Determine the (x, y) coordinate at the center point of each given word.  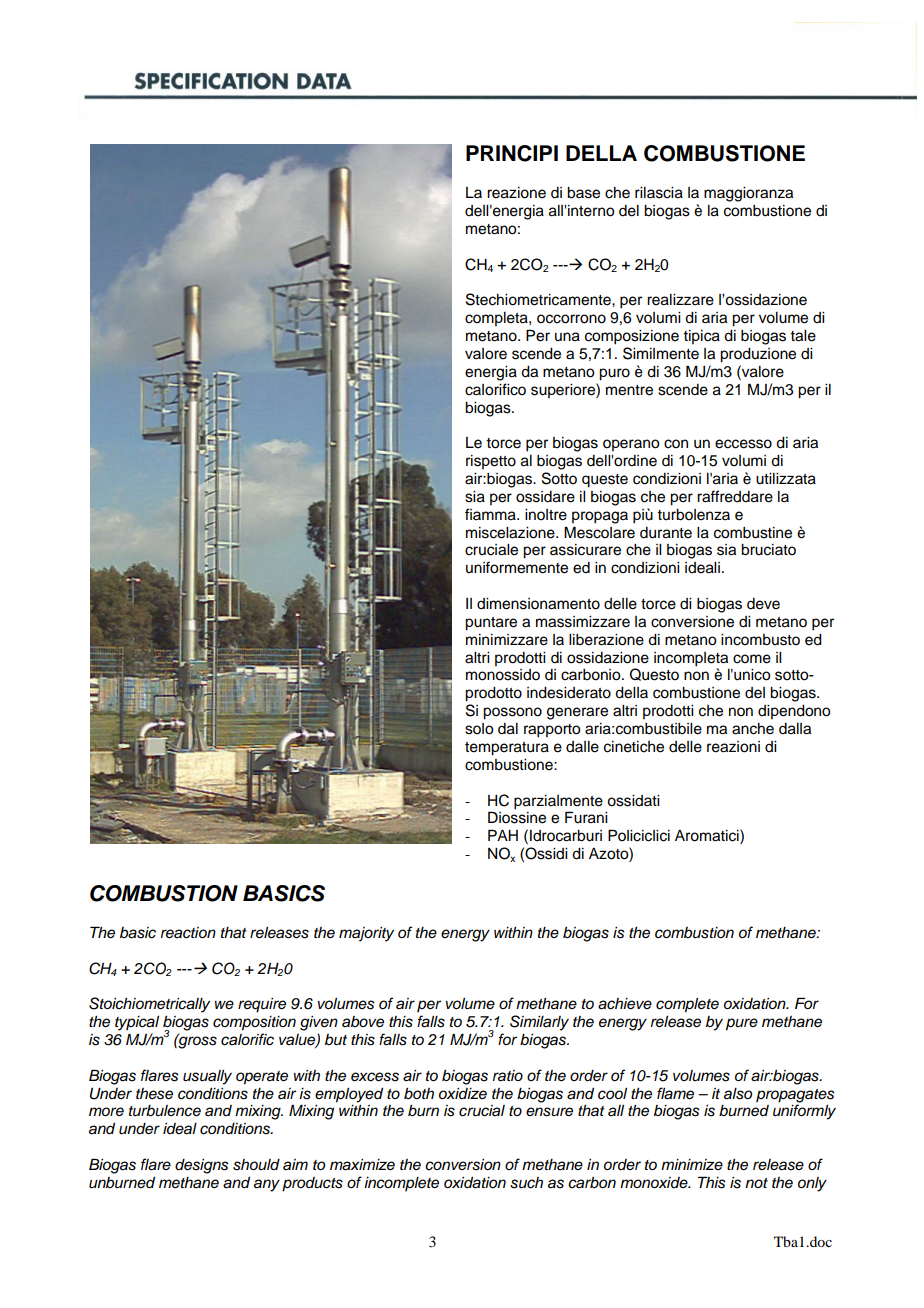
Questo (654, 674)
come (752, 659)
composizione (632, 337)
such (526, 1183)
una (567, 337)
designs (202, 1166)
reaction (188, 933)
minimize (692, 1164)
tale (803, 336)
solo (479, 729)
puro (614, 374)
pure (742, 1024)
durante (666, 533)
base (583, 193)
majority (366, 934)
